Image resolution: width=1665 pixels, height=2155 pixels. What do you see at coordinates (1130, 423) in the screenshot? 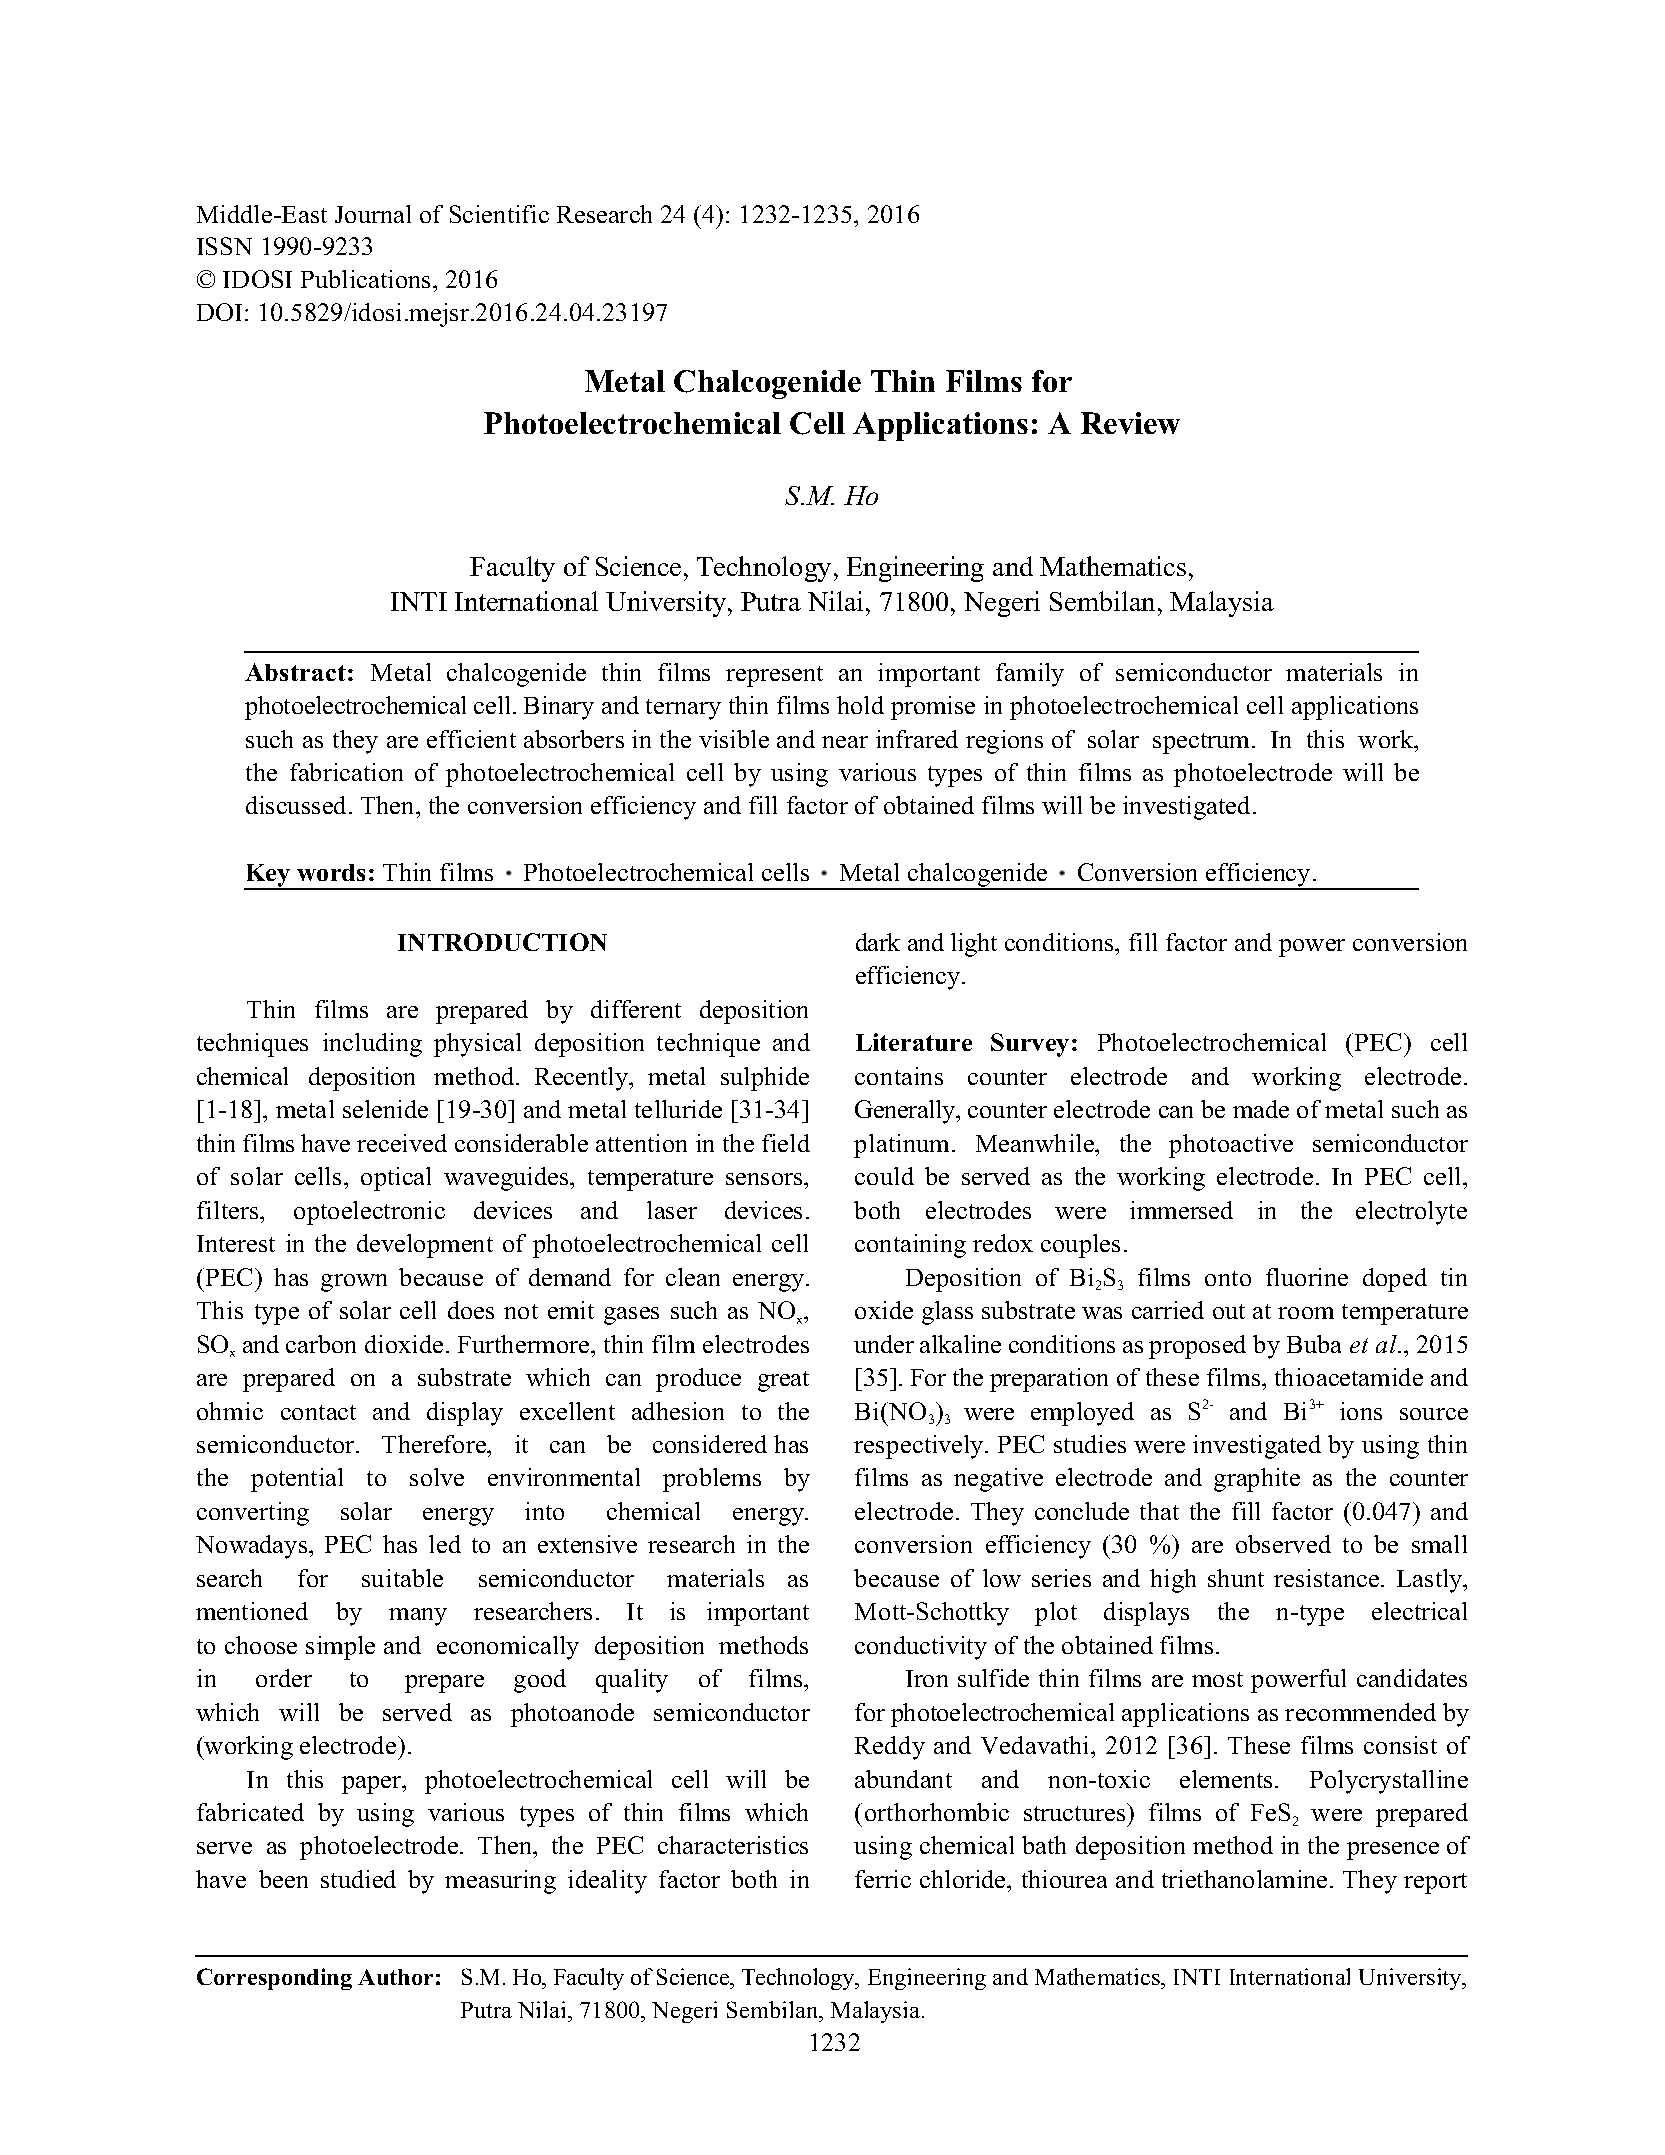
I see `Review` at bounding box center [1130, 423].
